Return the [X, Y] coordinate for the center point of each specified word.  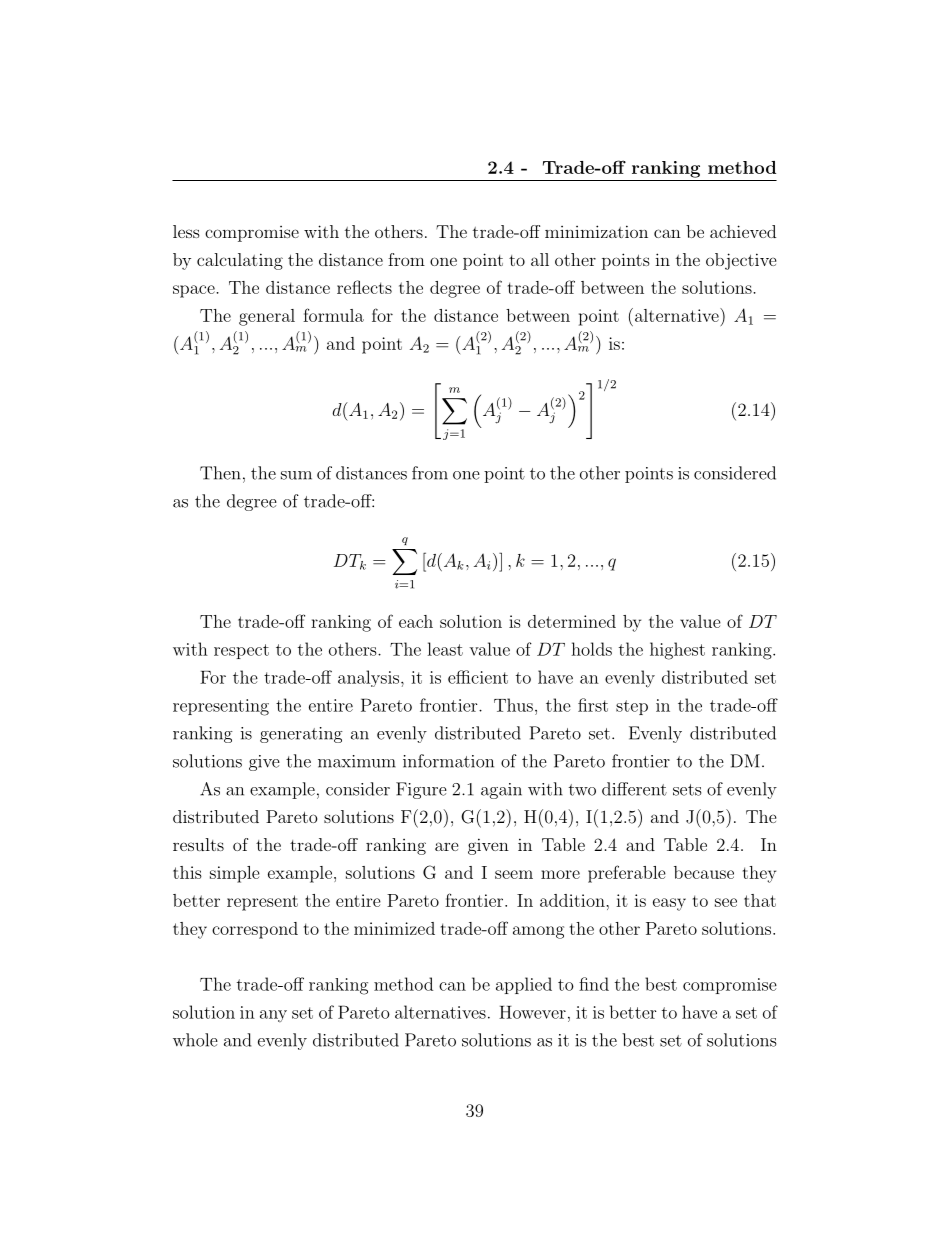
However [532, 1012]
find [594, 984]
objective [741, 261]
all [540, 259]
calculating [240, 261]
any [273, 1016]
